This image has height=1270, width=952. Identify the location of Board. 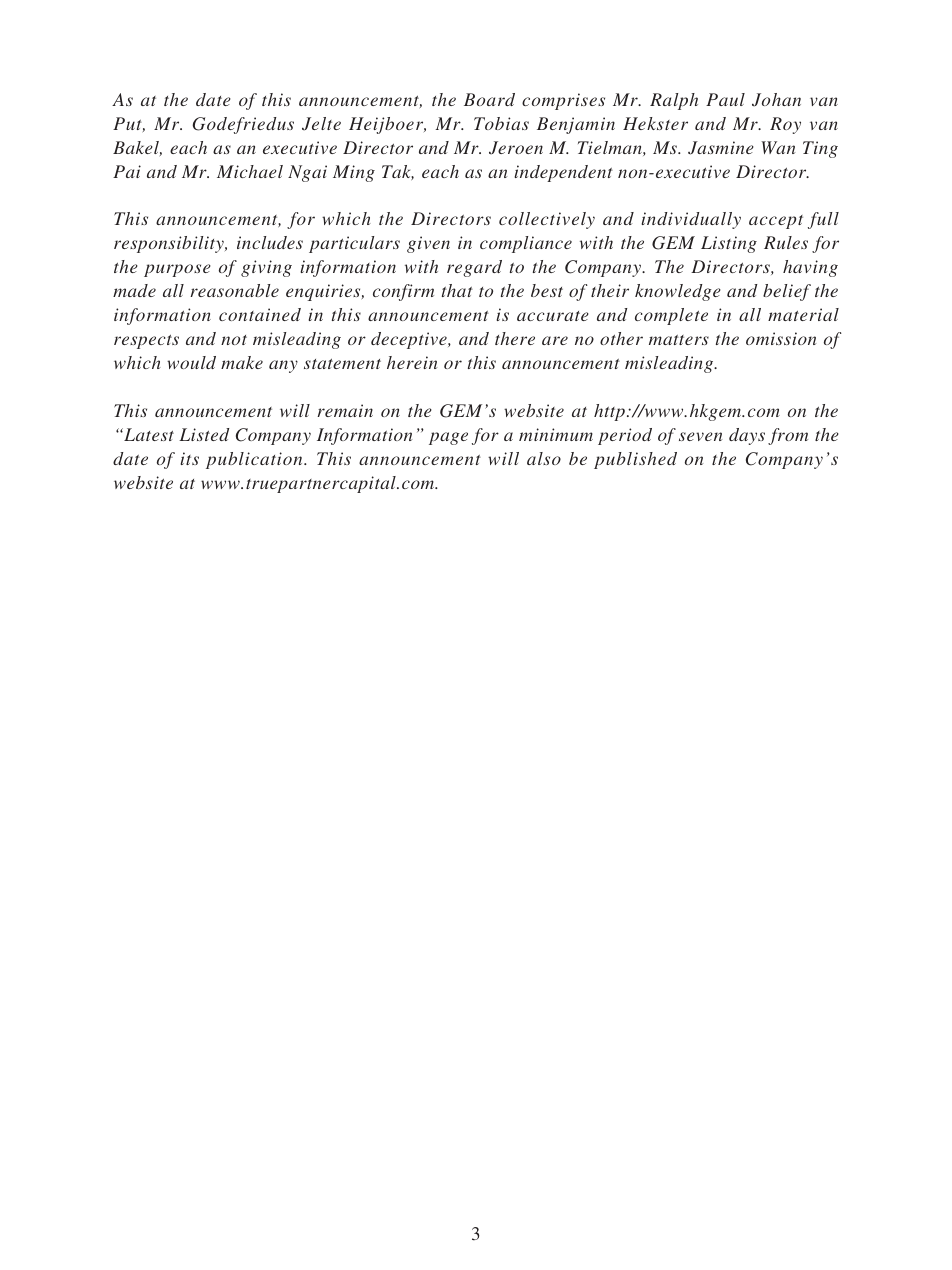
(489, 99).
